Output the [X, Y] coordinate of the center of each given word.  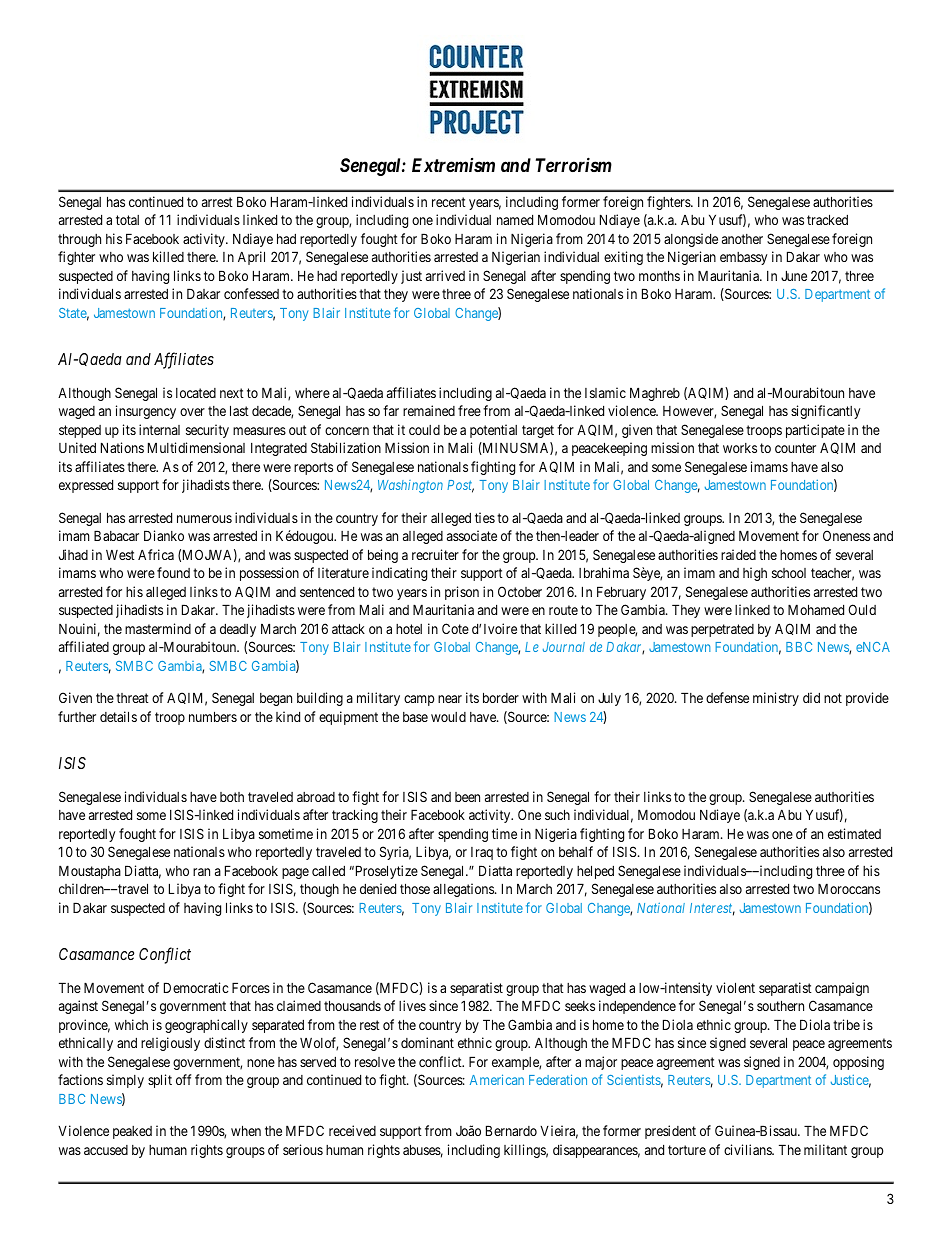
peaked [132, 1132]
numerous [204, 519]
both [232, 797]
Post [460, 486]
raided [738, 554]
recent [449, 202]
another [742, 239]
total [127, 220]
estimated [854, 833]
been [467, 797]
